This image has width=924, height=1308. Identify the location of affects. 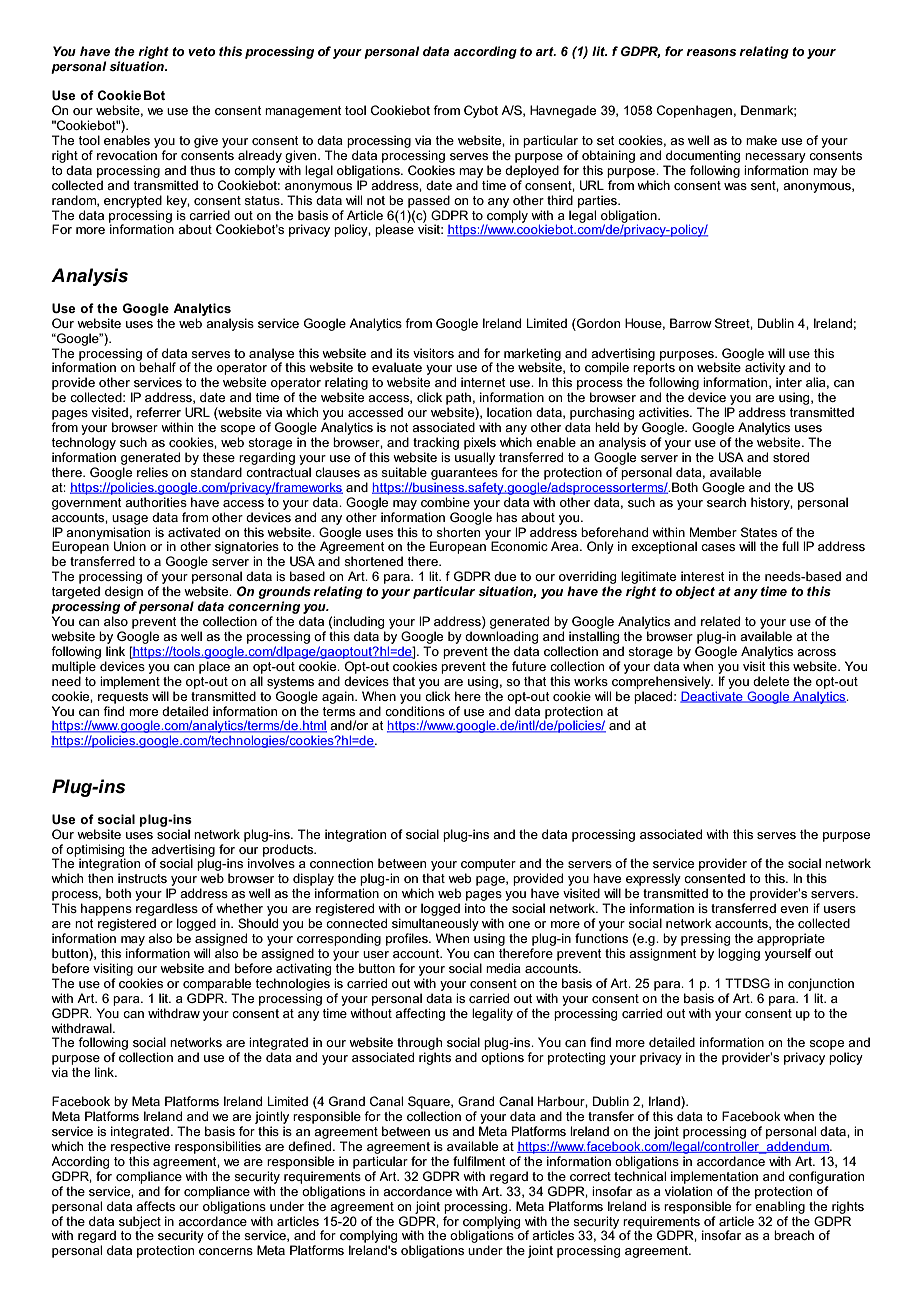
(155, 1206).
